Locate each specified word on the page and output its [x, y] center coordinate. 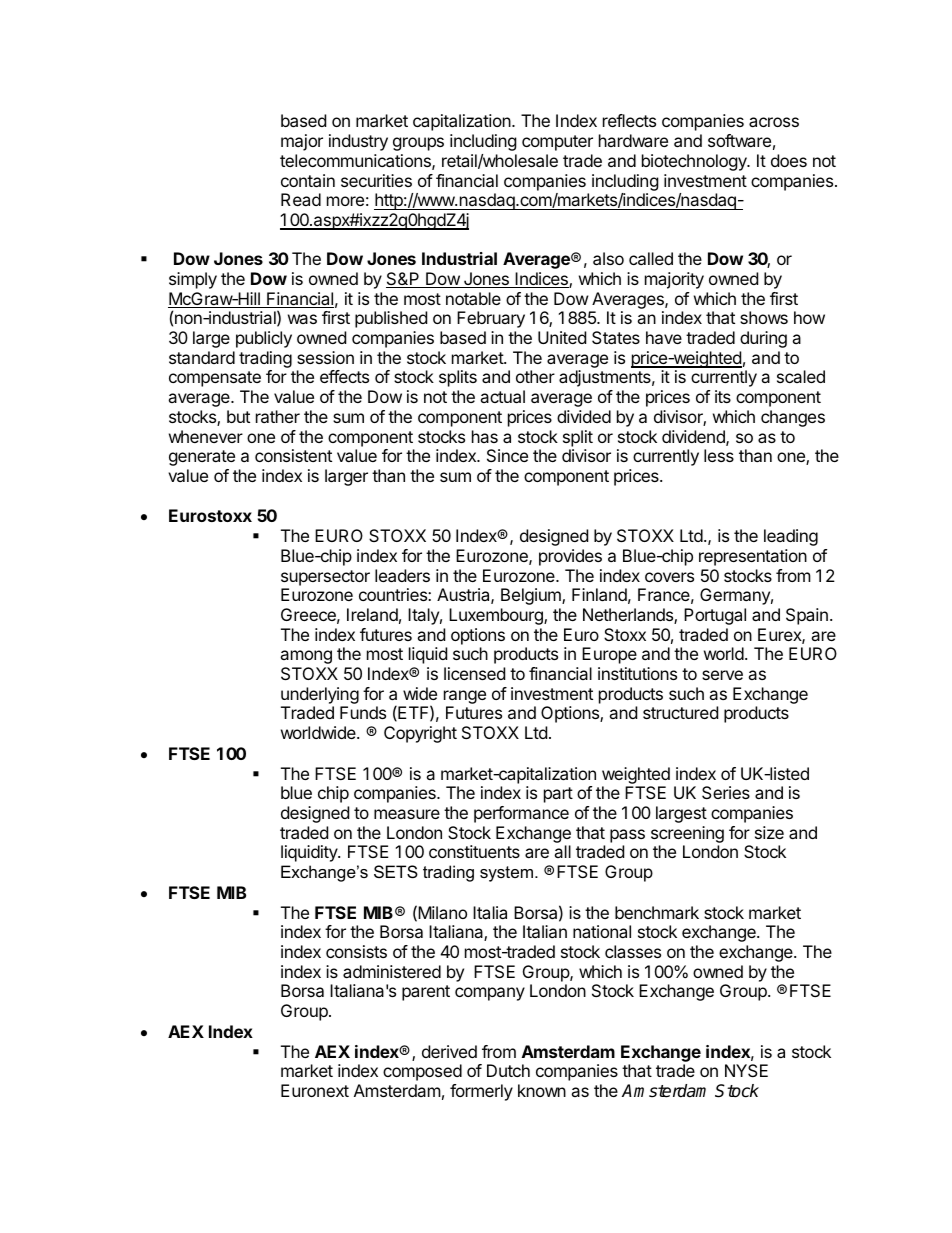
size [769, 832]
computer [557, 143]
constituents [474, 851]
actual [502, 396]
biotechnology [695, 162]
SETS [396, 871]
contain [308, 180]
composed [422, 1072]
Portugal [715, 616]
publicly [264, 339]
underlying [320, 697]
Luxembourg [497, 616]
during [763, 339]
